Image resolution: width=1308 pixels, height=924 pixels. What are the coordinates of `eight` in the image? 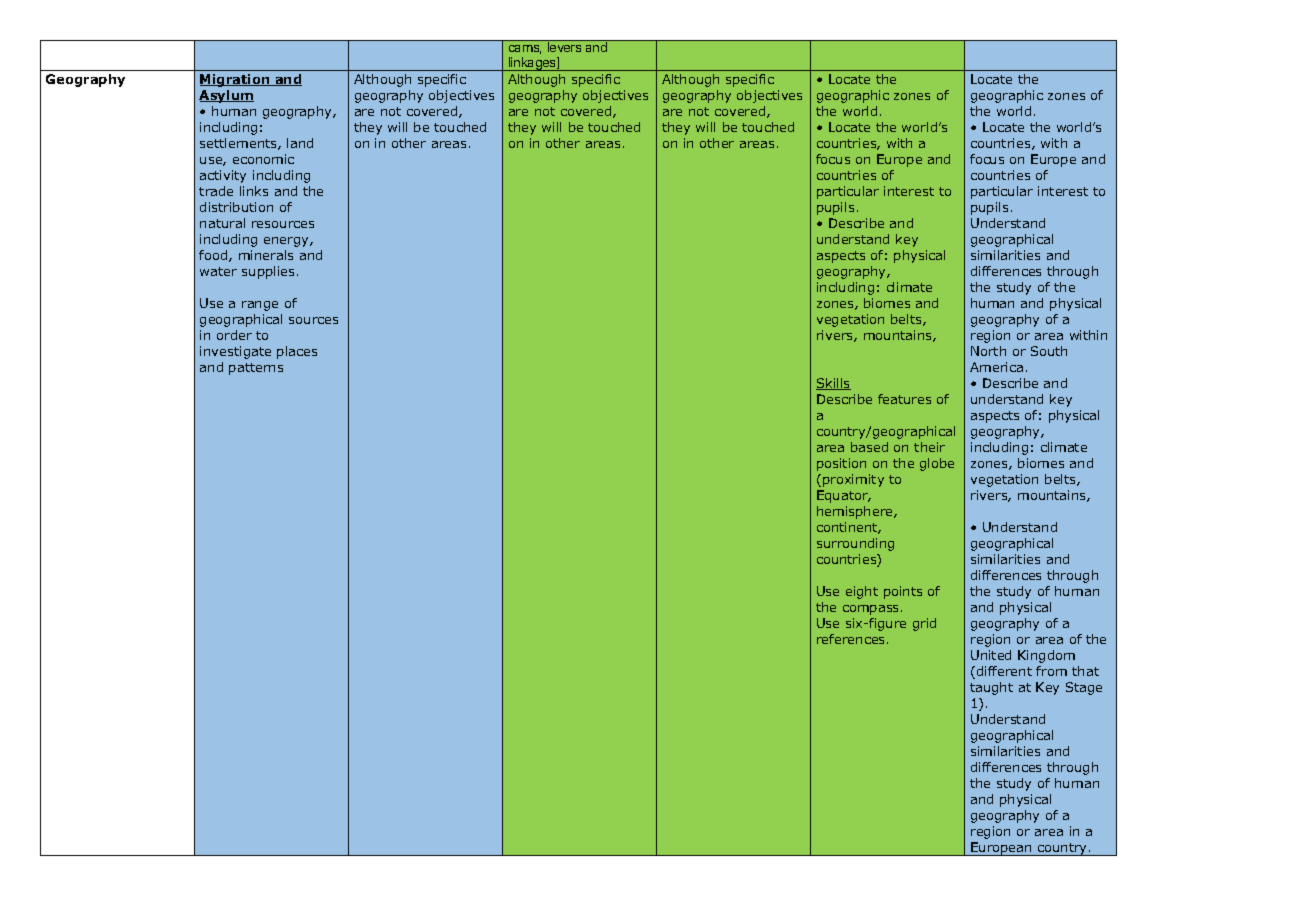 It's located at (862, 592).
